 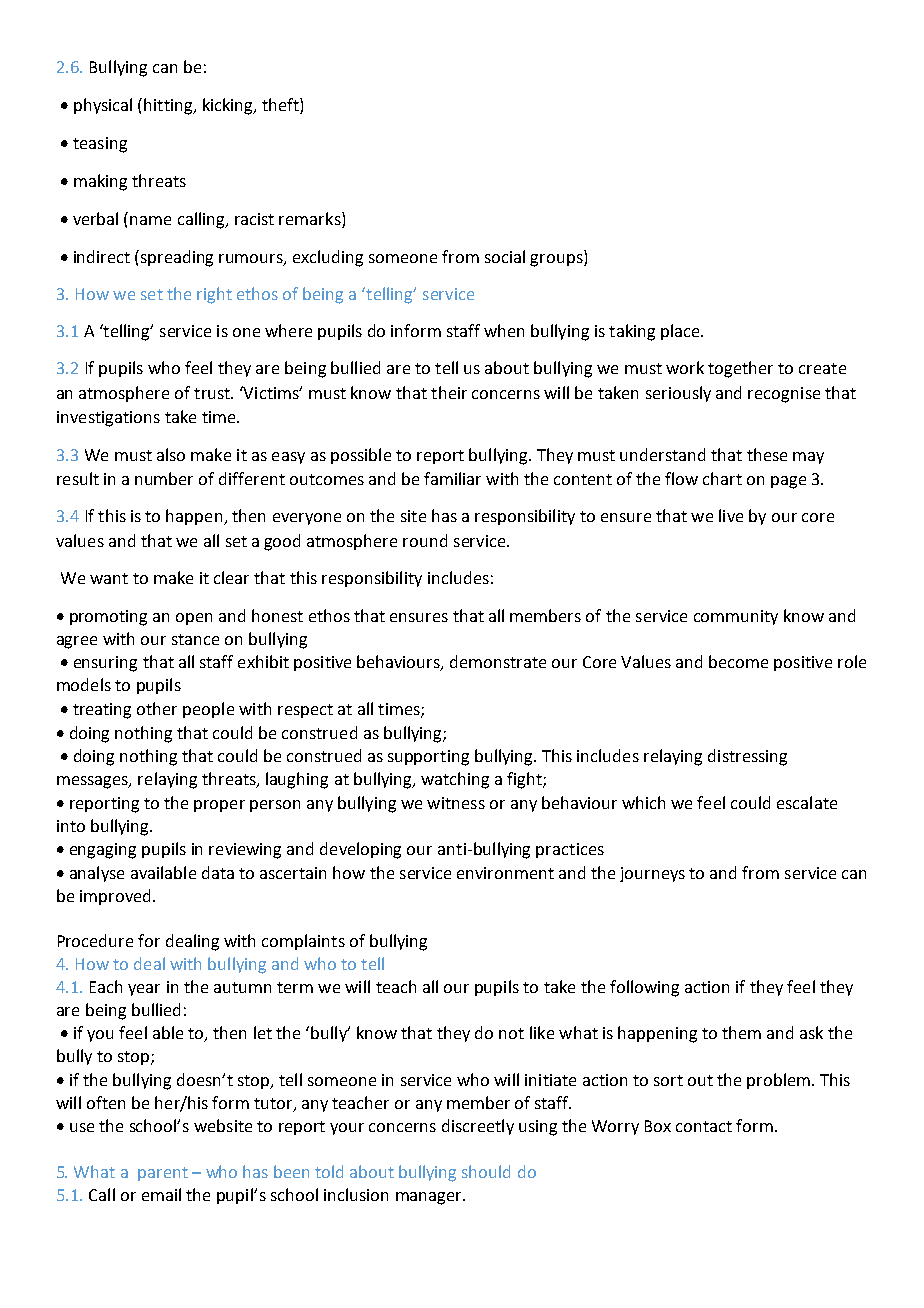 What do you see at coordinates (557, 260) in the document?
I see `groups` at bounding box center [557, 260].
